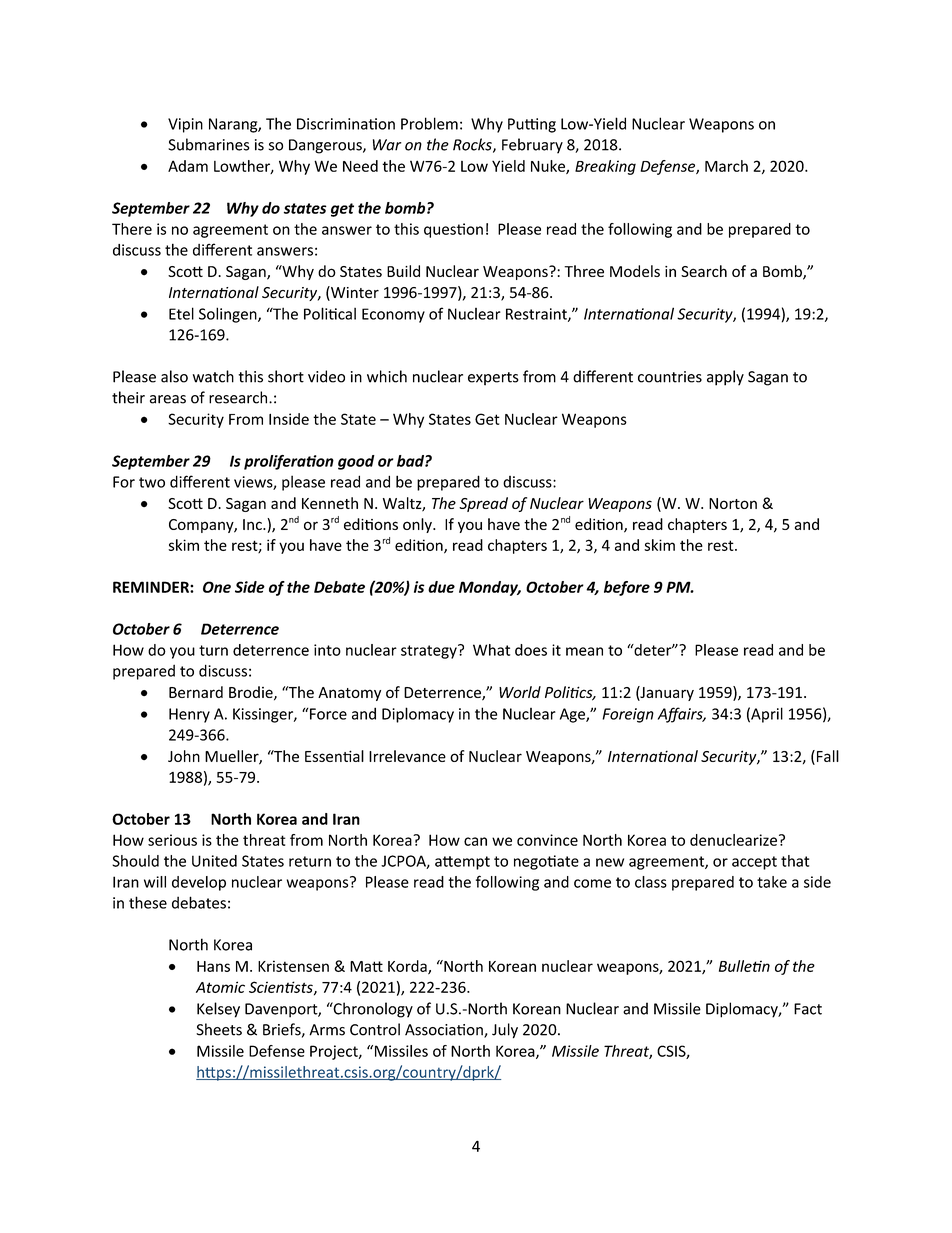 The image size is (952, 1233). What do you see at coordinates (726, 166) in the image?
I see `March` at bounding box center [726, 166].
